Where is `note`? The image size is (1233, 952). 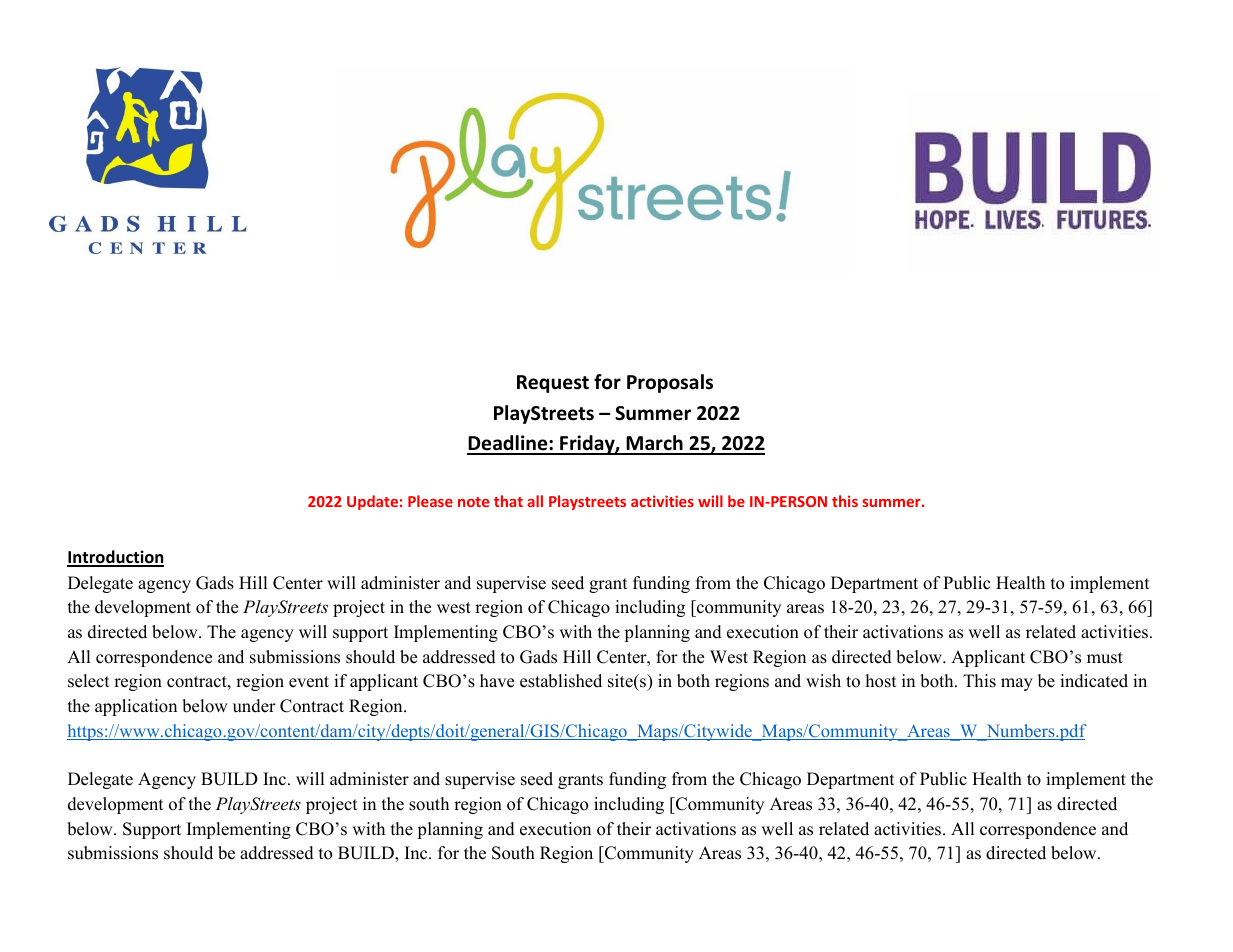 note is located at coordinates (473, 502).
